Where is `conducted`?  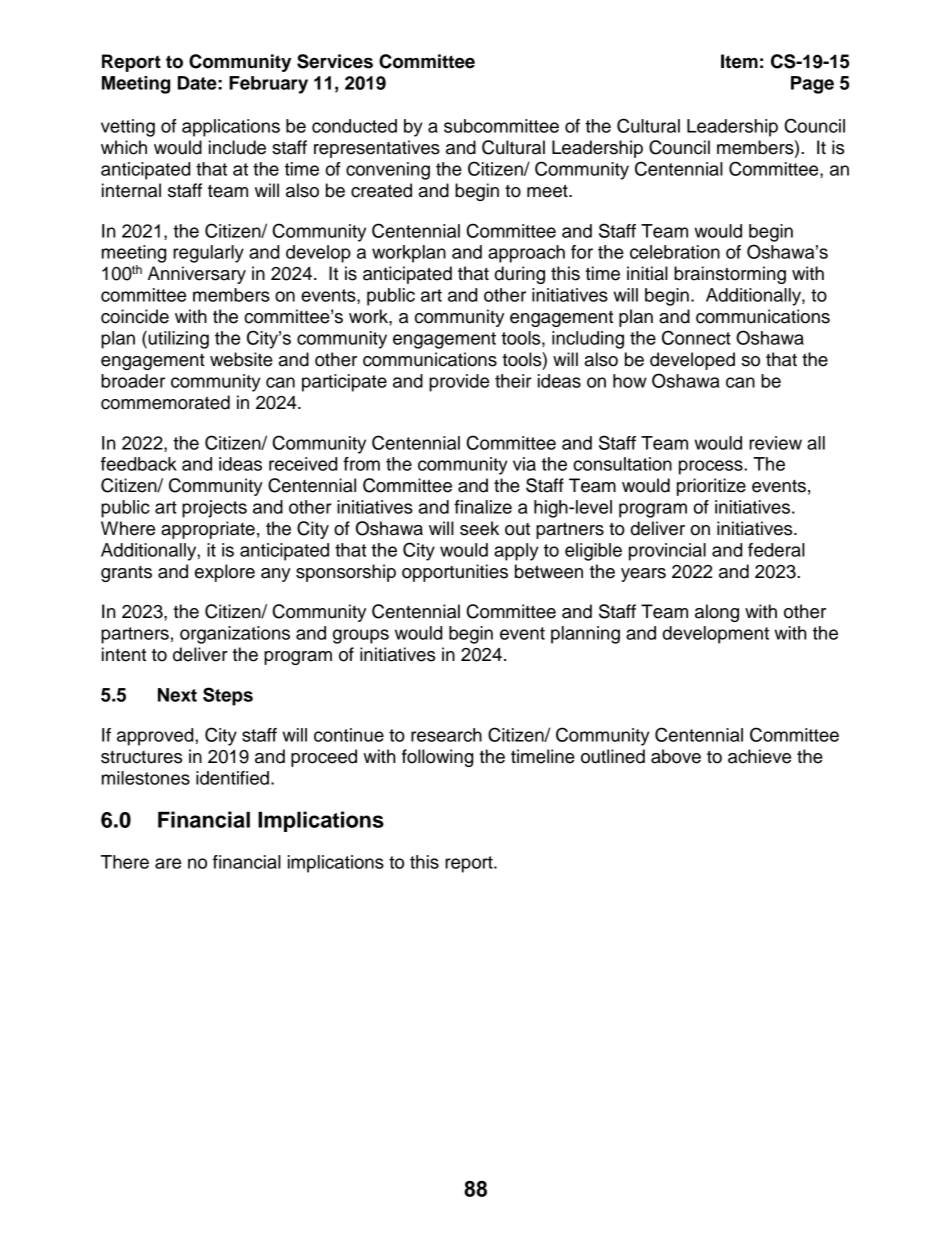 conducted is located at coordinates (354, 126).
